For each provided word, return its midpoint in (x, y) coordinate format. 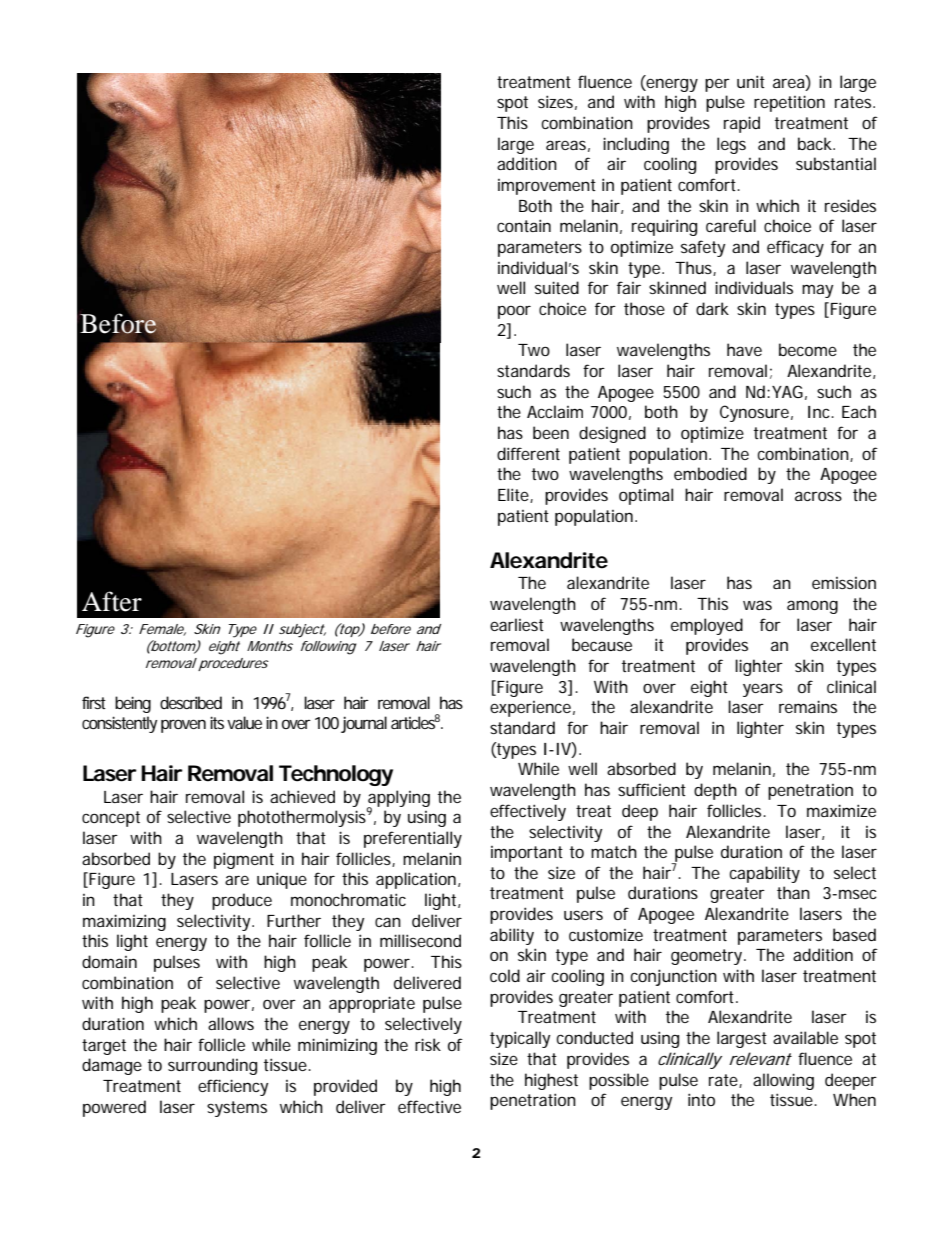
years (763, 690)
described (191, 702)
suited (557, 287)
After (112, 601)
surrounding (212, 1066)
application (417, 880)
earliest (517, 624)
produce (242, 901)
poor (514, 312)
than (793, 892)
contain (524, 225)
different (528, 453)
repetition (789, 103)
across (818, 496)
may (817, 291)
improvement (547, 187)
